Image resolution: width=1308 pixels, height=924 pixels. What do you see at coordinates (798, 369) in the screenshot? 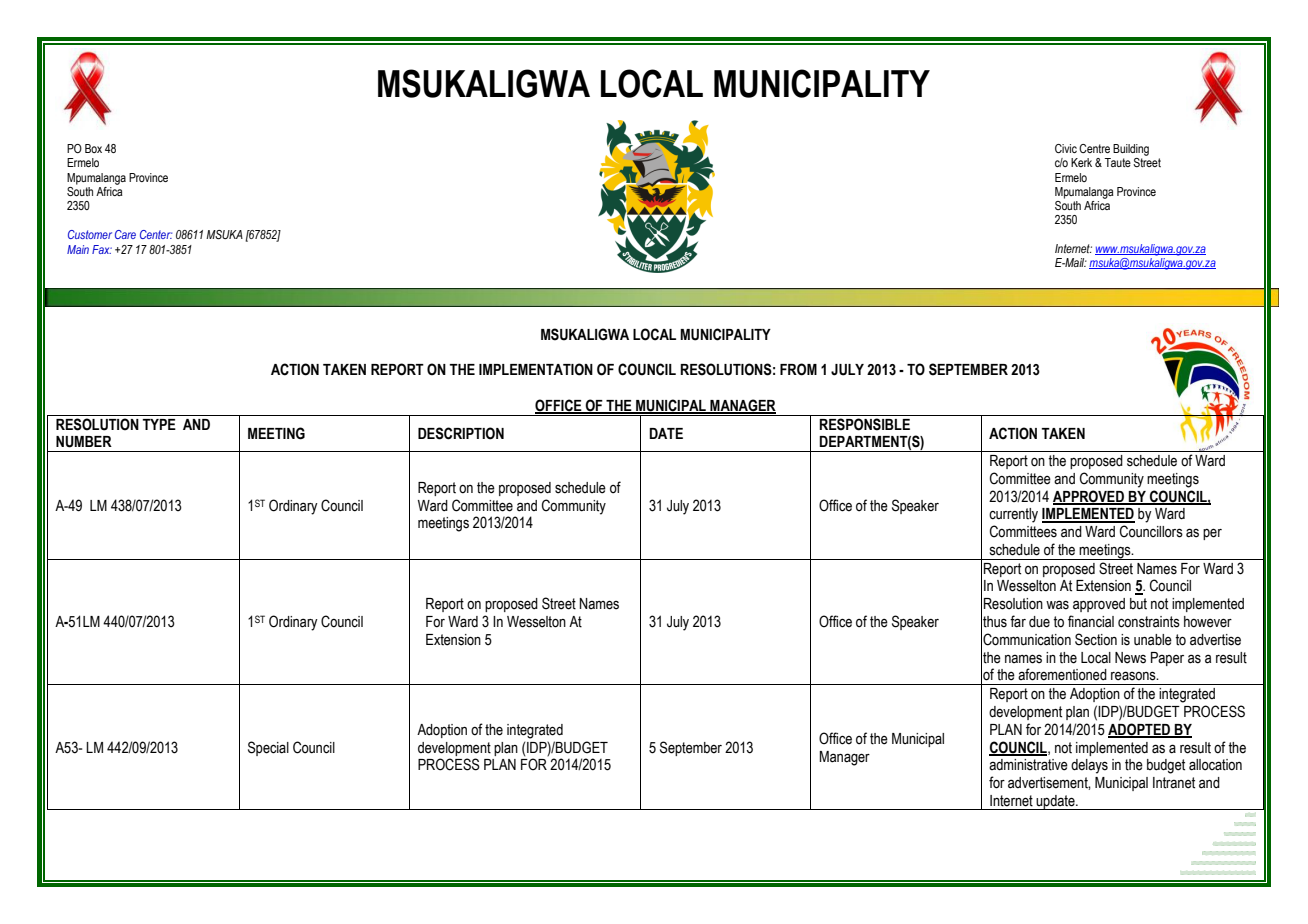
I see `FROM` at bounding box center [798, 369].
